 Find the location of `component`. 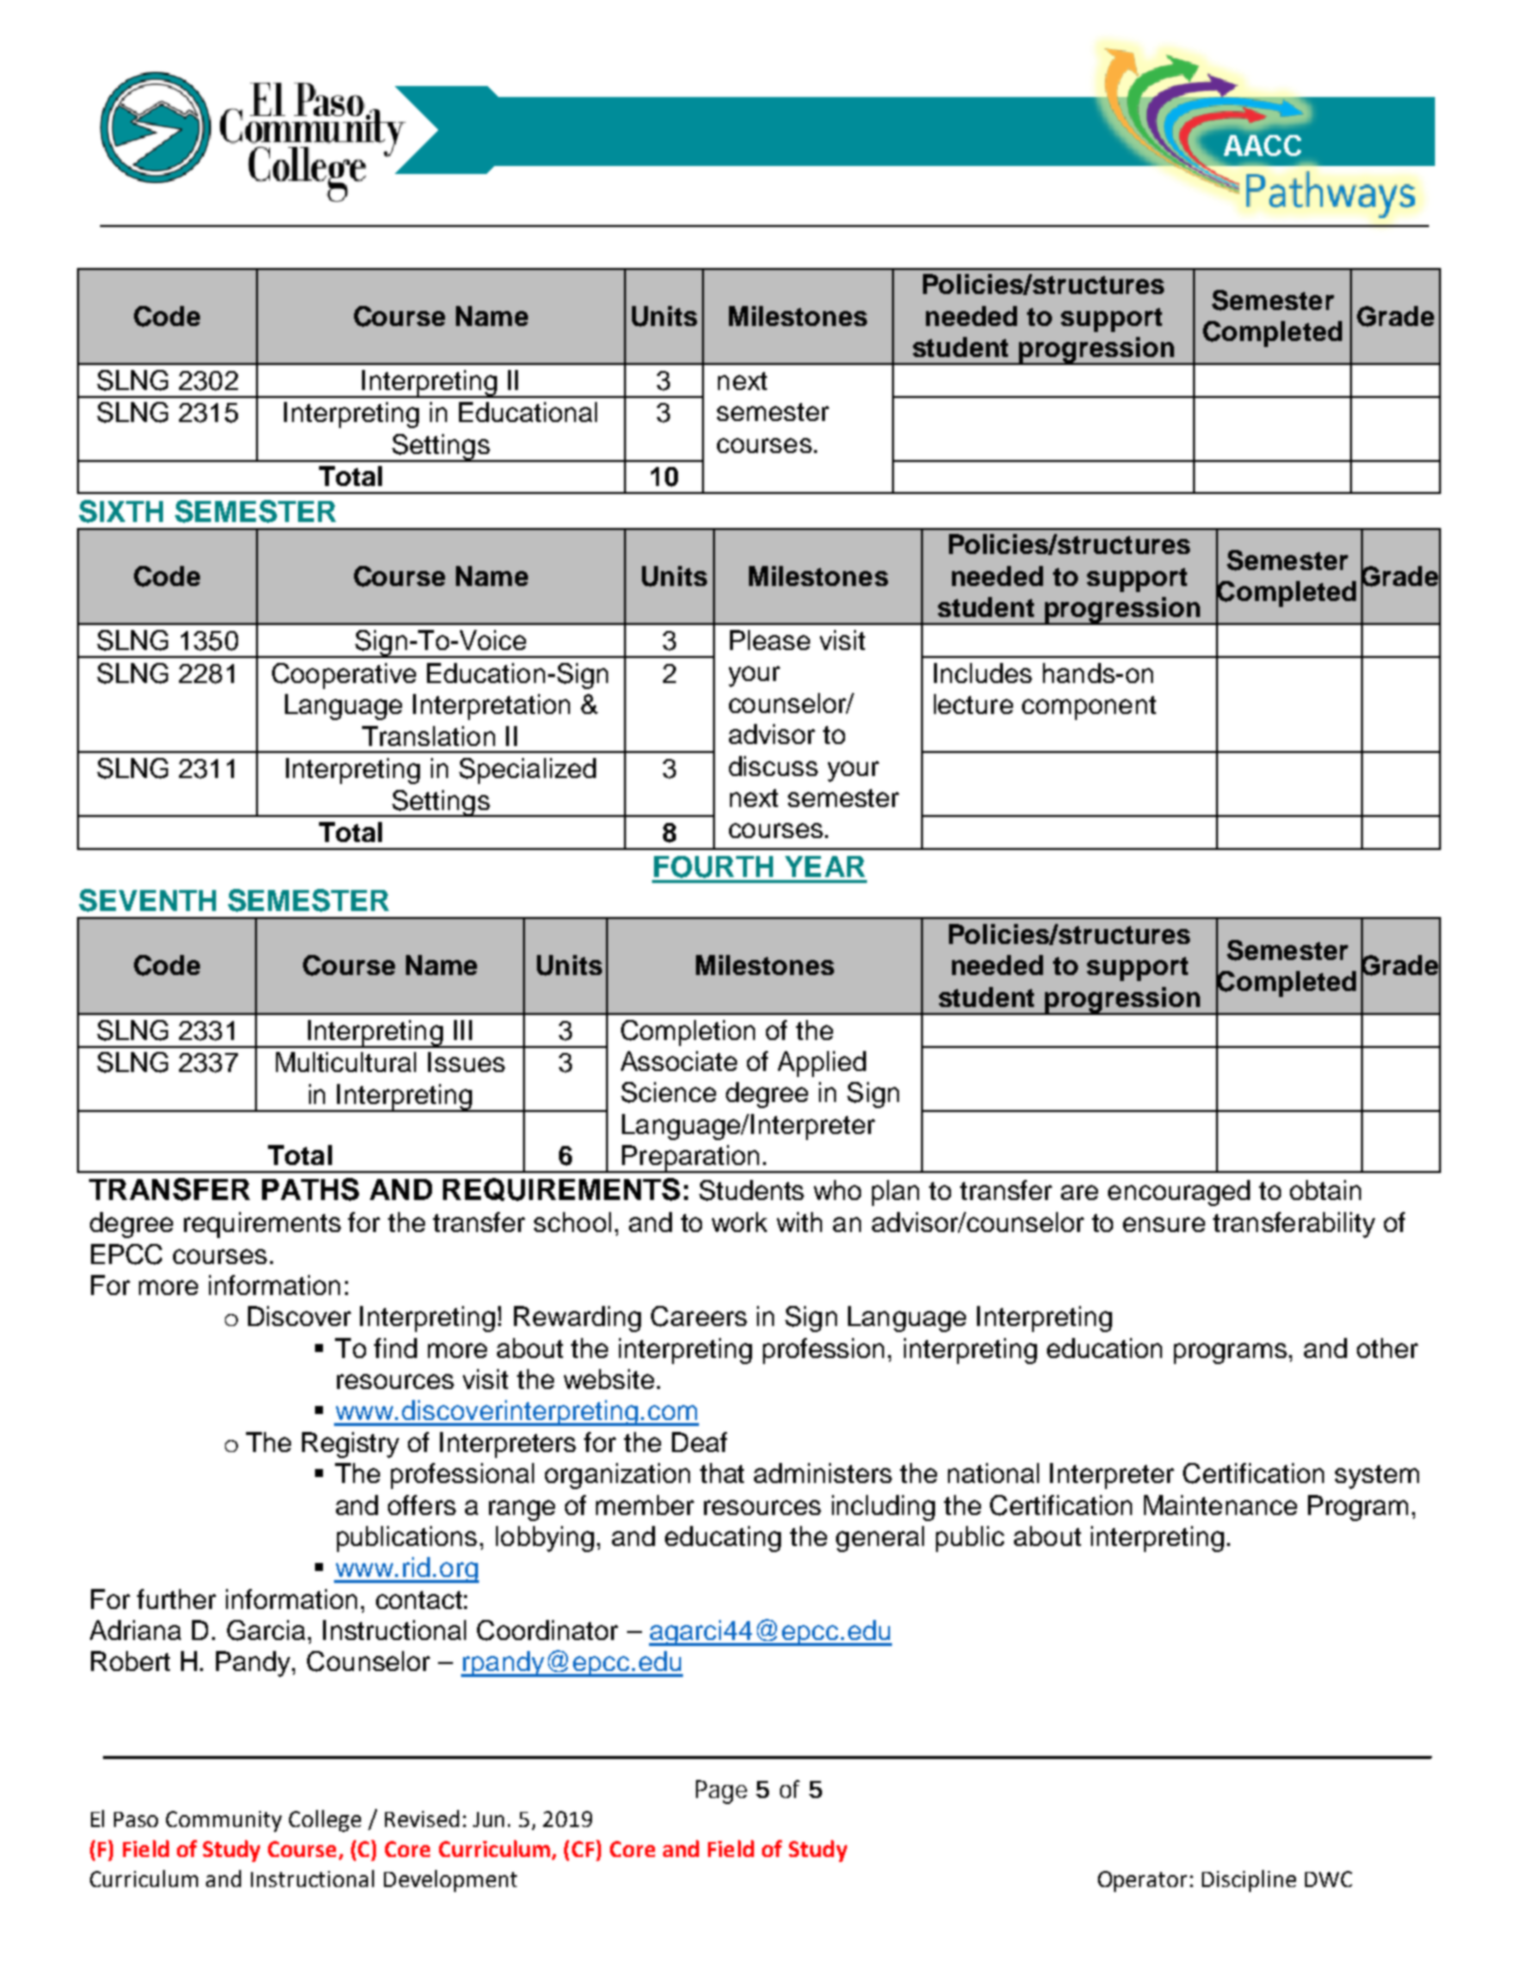

component is located at coordinates (1089, 708).
